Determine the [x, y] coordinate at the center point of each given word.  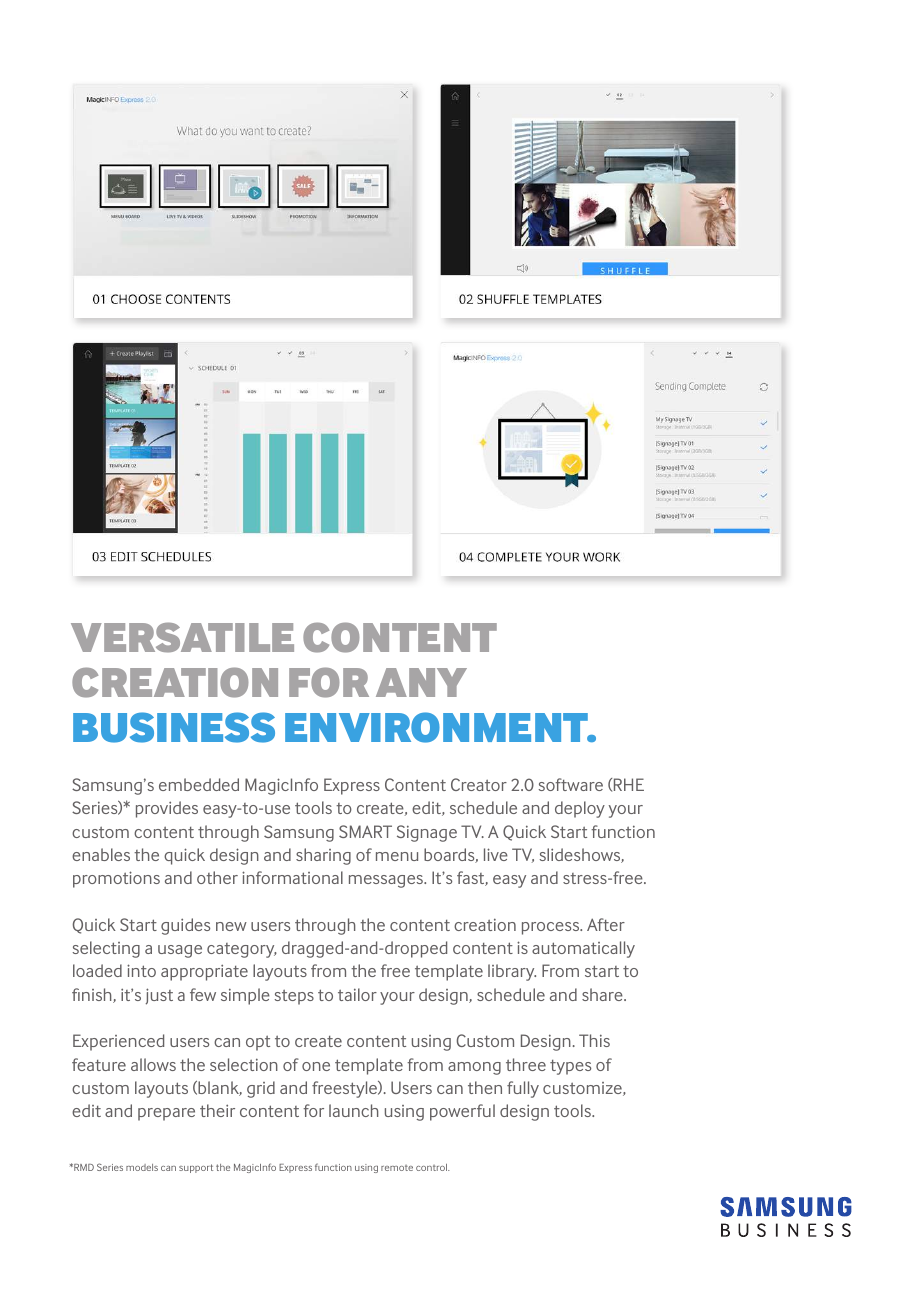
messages [387, 881]
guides [185, 926]
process [552, 928]
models [142, 1167]
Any [421, 682]
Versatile [182, 637]
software [571, 784]
